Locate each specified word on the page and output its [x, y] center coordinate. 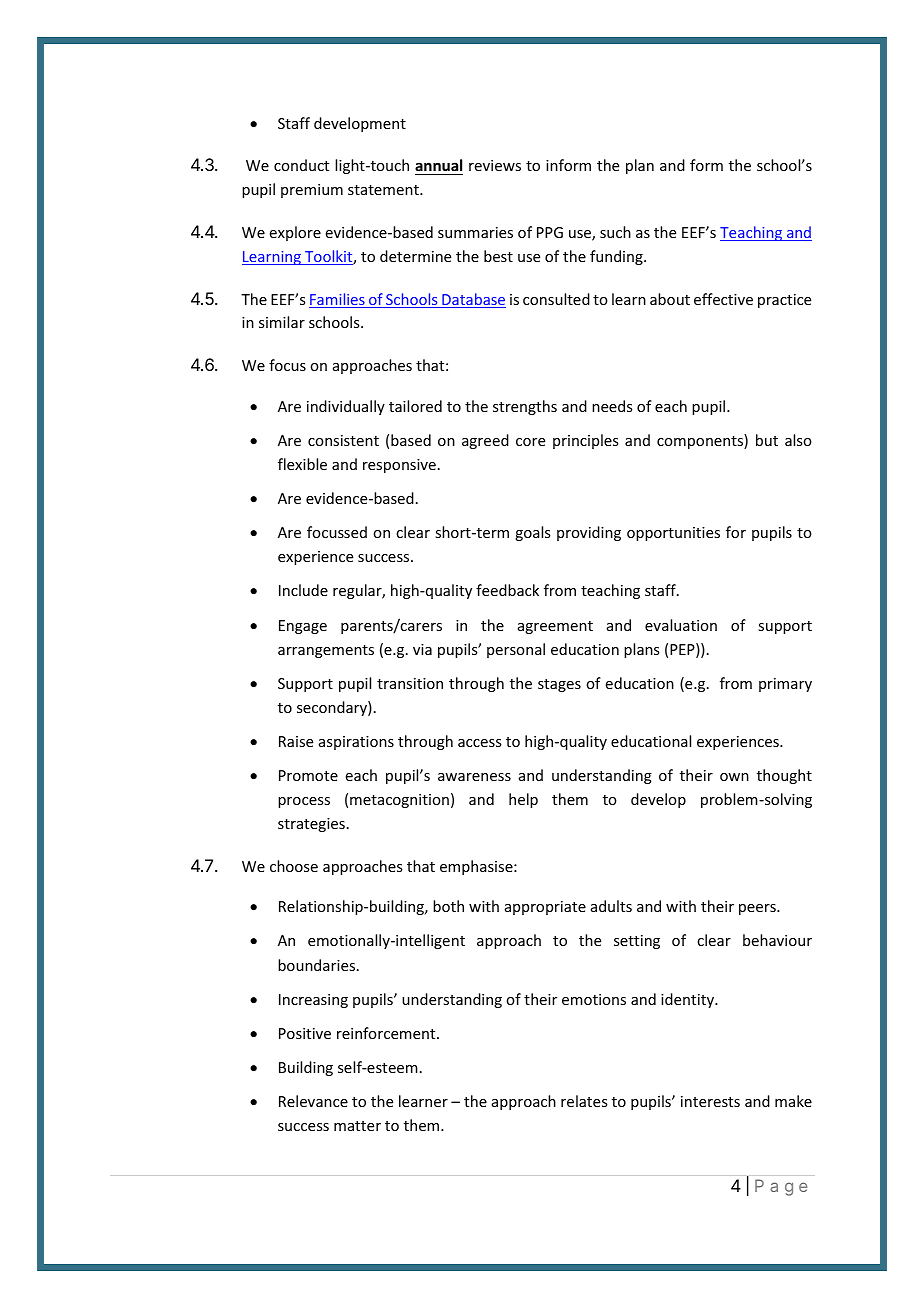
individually [346, 407]
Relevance [313, 1101]
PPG [550, 232]
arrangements [326, 651]
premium [312, 191]
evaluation [681, 625]
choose [294, 866]
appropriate [545, 908]
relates [584, 1101]
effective [723, 299]
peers [758, 909]
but [767, 440]
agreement [555, 627]
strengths [525, 407]
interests [710, 1101]
